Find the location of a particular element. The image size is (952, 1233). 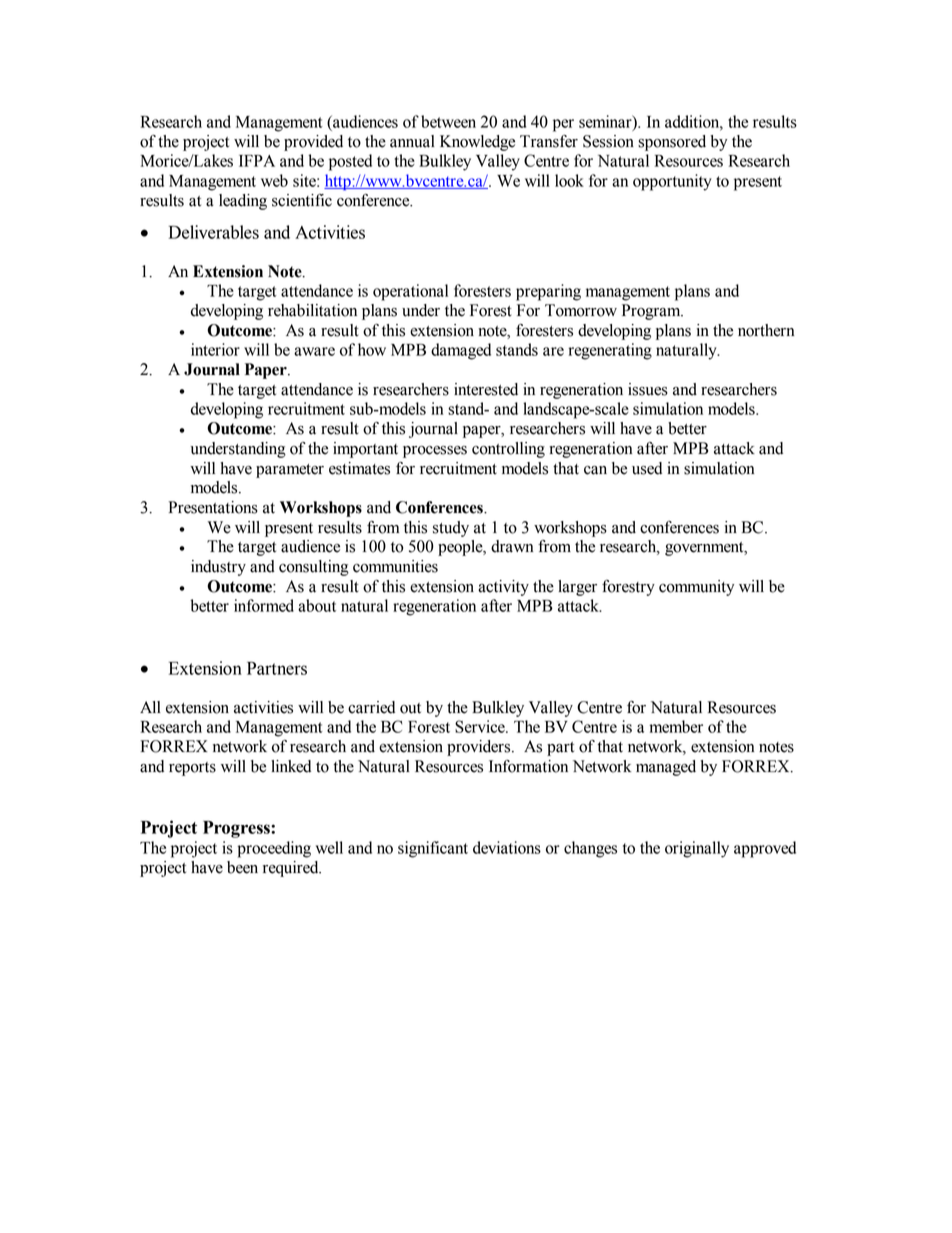

issues is located at coordinates (648, 389).
